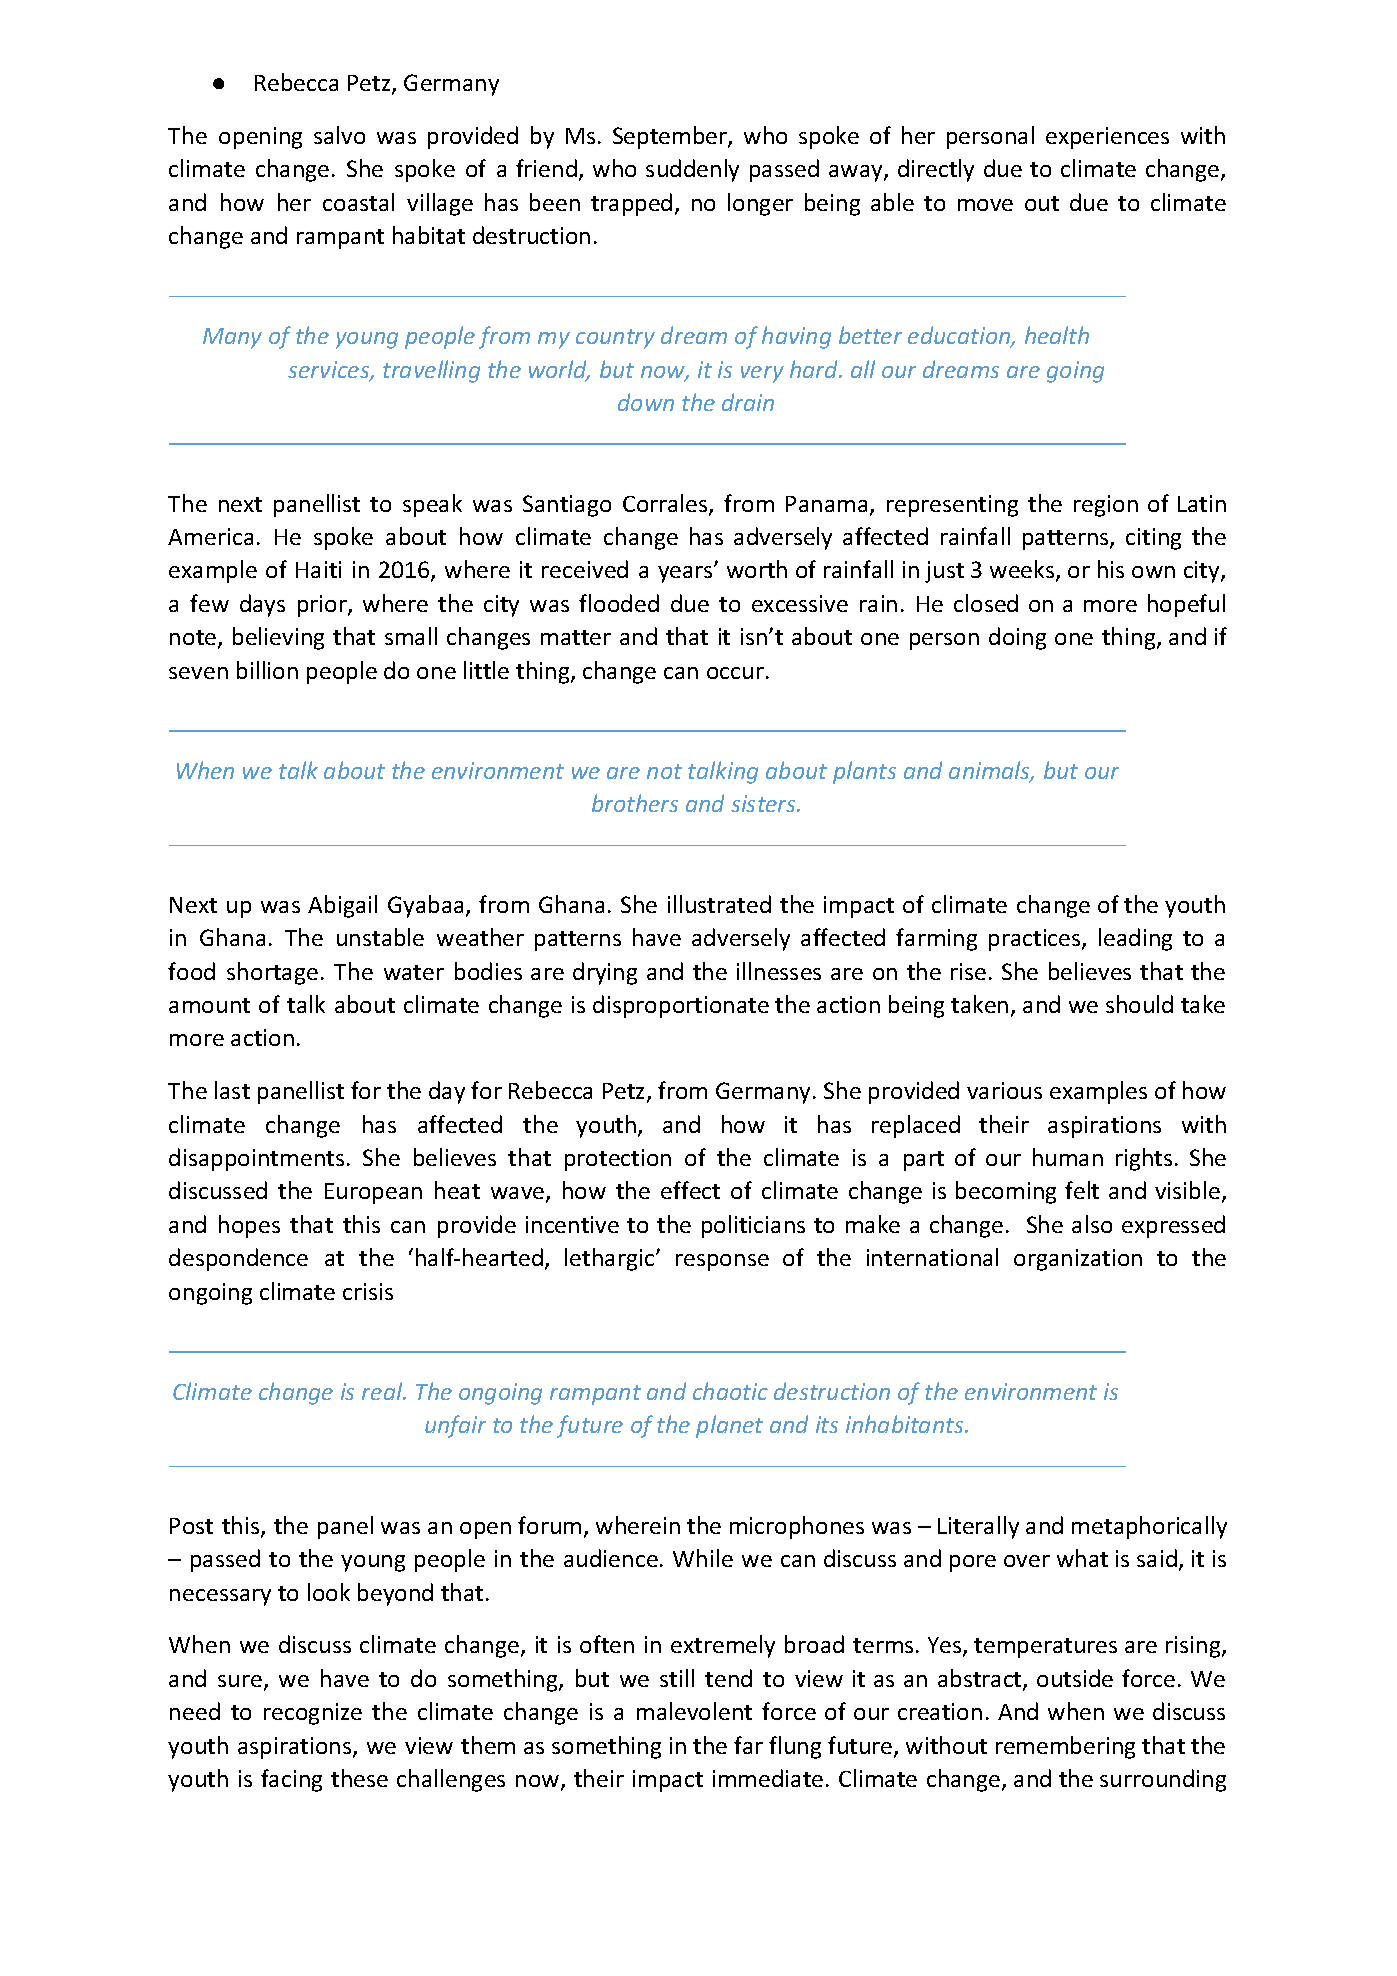  What do you see at coordinates (681, 1006) in the screenshot?
I see `disproportionate` at bounding box center [681, 1006].
